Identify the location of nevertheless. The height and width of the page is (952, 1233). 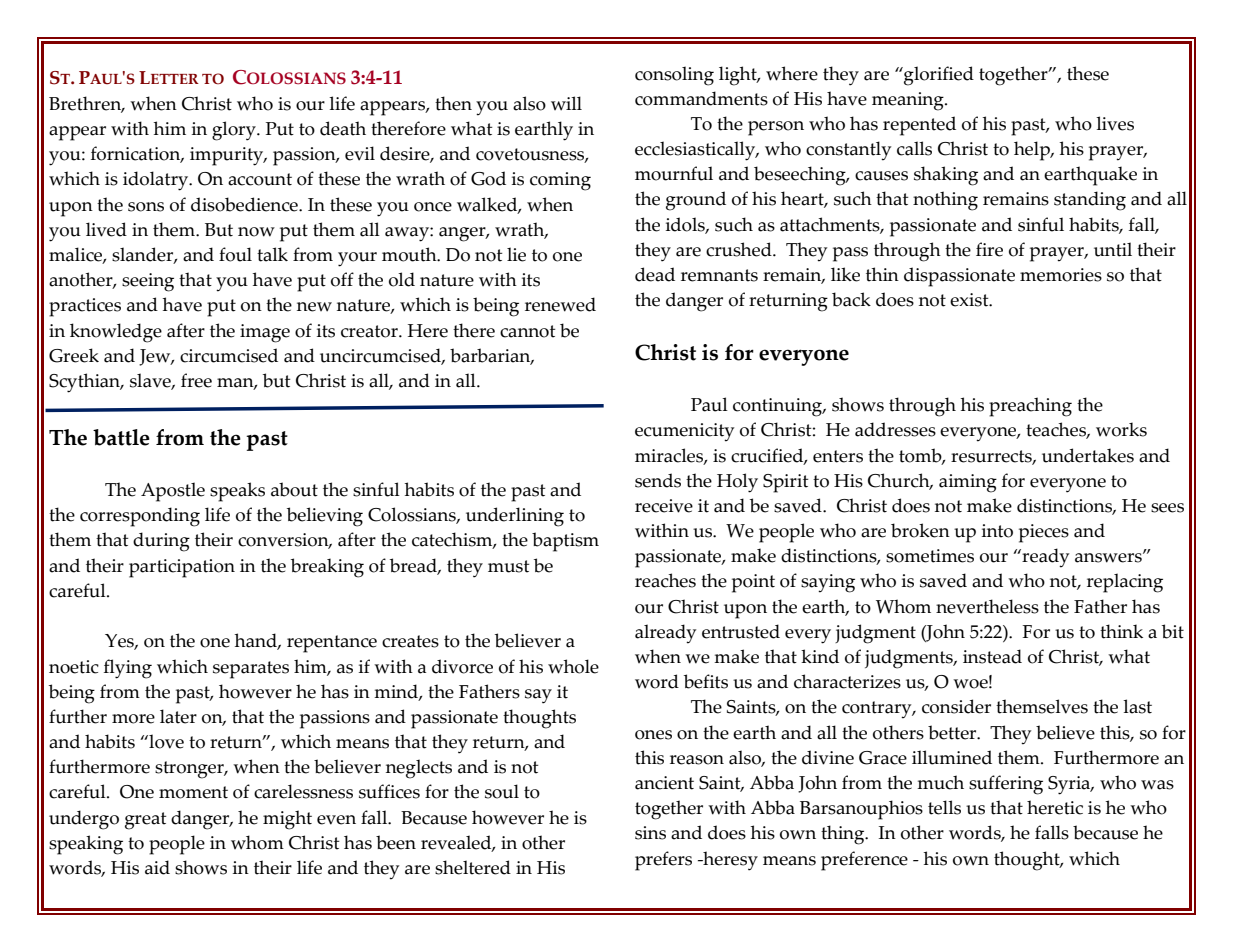
(987, 606).
